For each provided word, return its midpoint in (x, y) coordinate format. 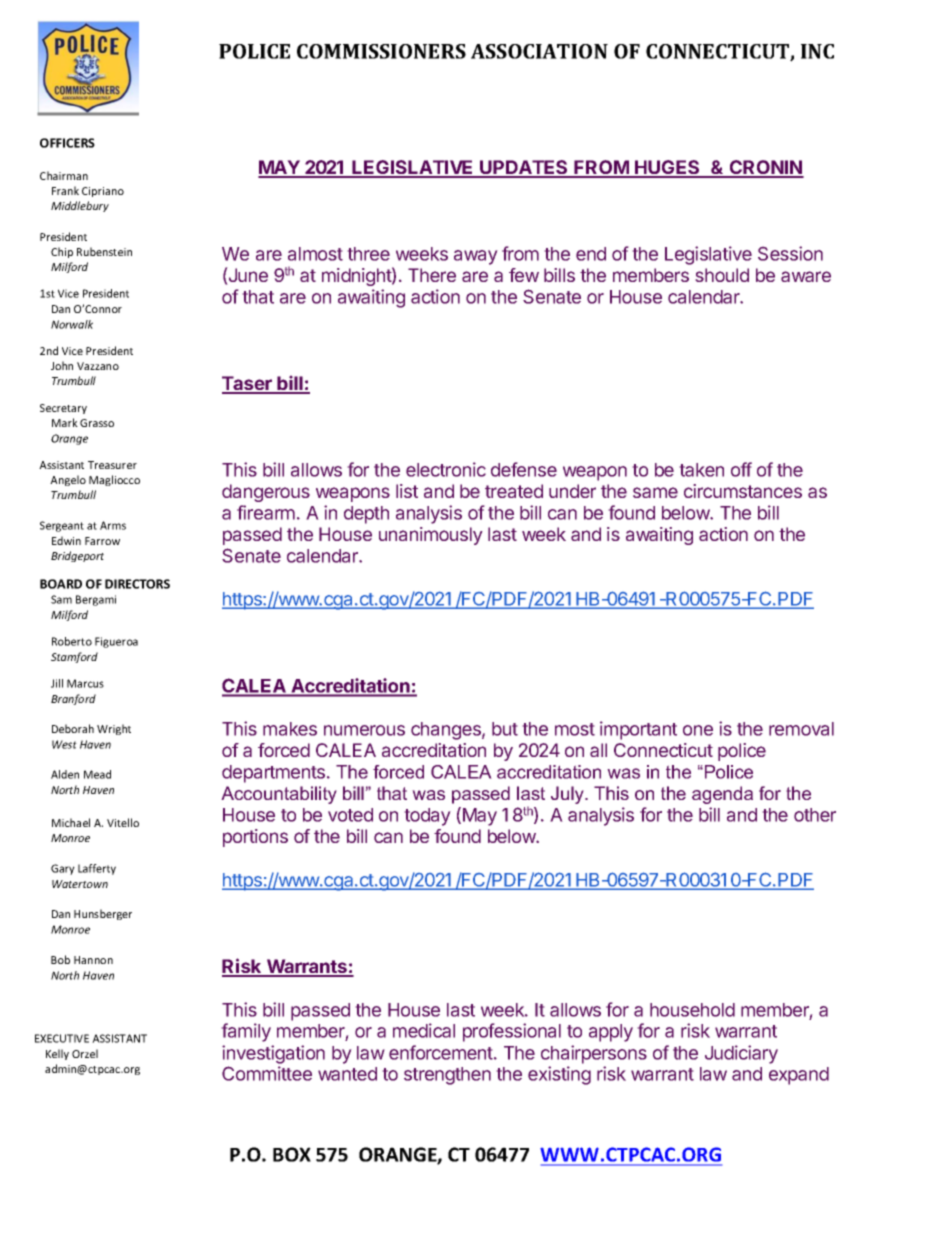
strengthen (447, 1076)
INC (817, 51)
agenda (722, 795)
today (427, 817)
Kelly (57, 1054)
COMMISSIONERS (381, 51)
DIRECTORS (137, 584)
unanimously (431, 536)
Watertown (80, 884)
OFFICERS (67, 143)
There (432, 275)
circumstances (743, 491)
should (722, 275)
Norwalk (72, 324)
